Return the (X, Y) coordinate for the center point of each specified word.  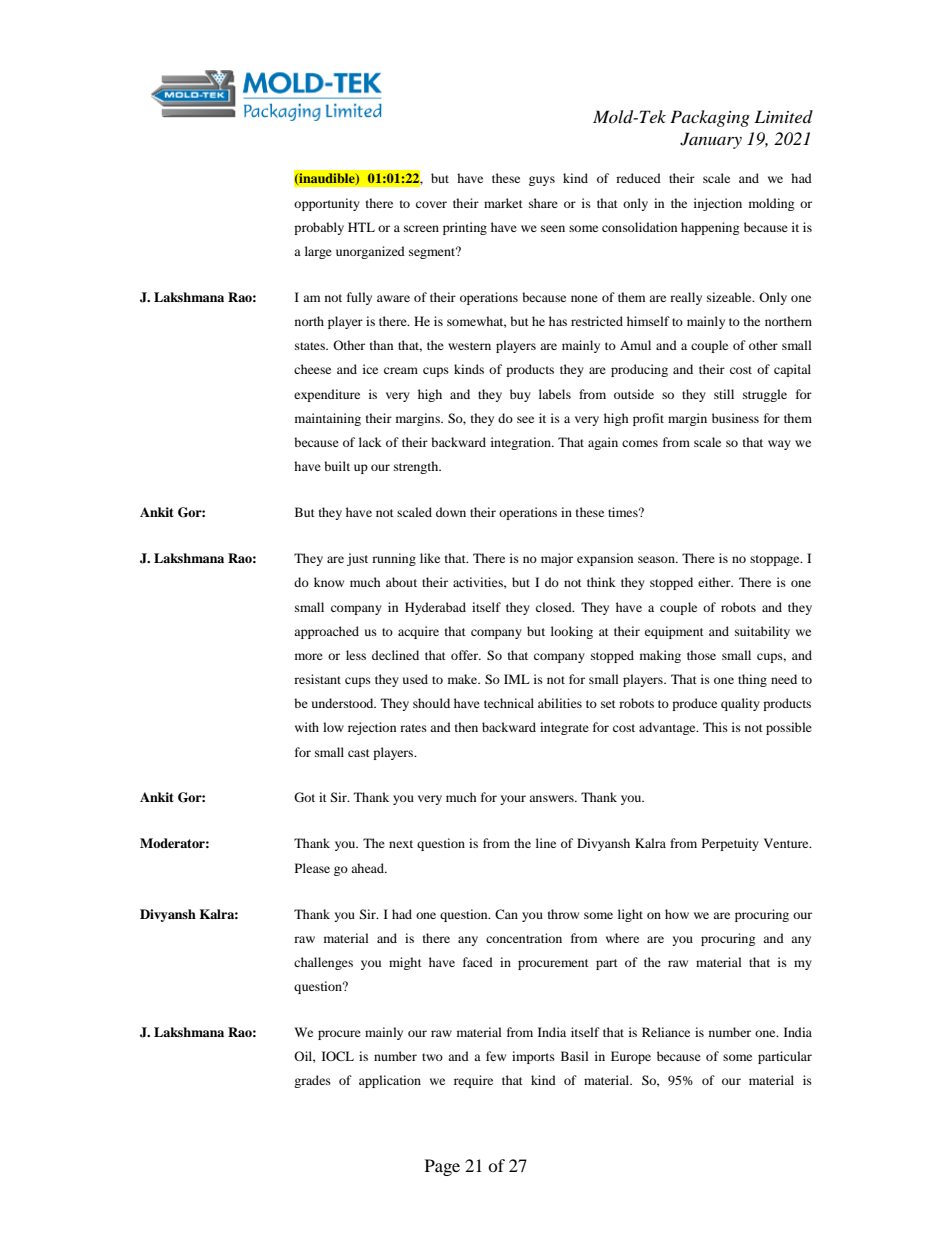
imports (533, 1057)
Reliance (666, 1032)
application (390, 1081)
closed (555, 607)
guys (542, 181)
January (711, 140)
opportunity (327, 204)
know (329, 582)
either (715, 582)
